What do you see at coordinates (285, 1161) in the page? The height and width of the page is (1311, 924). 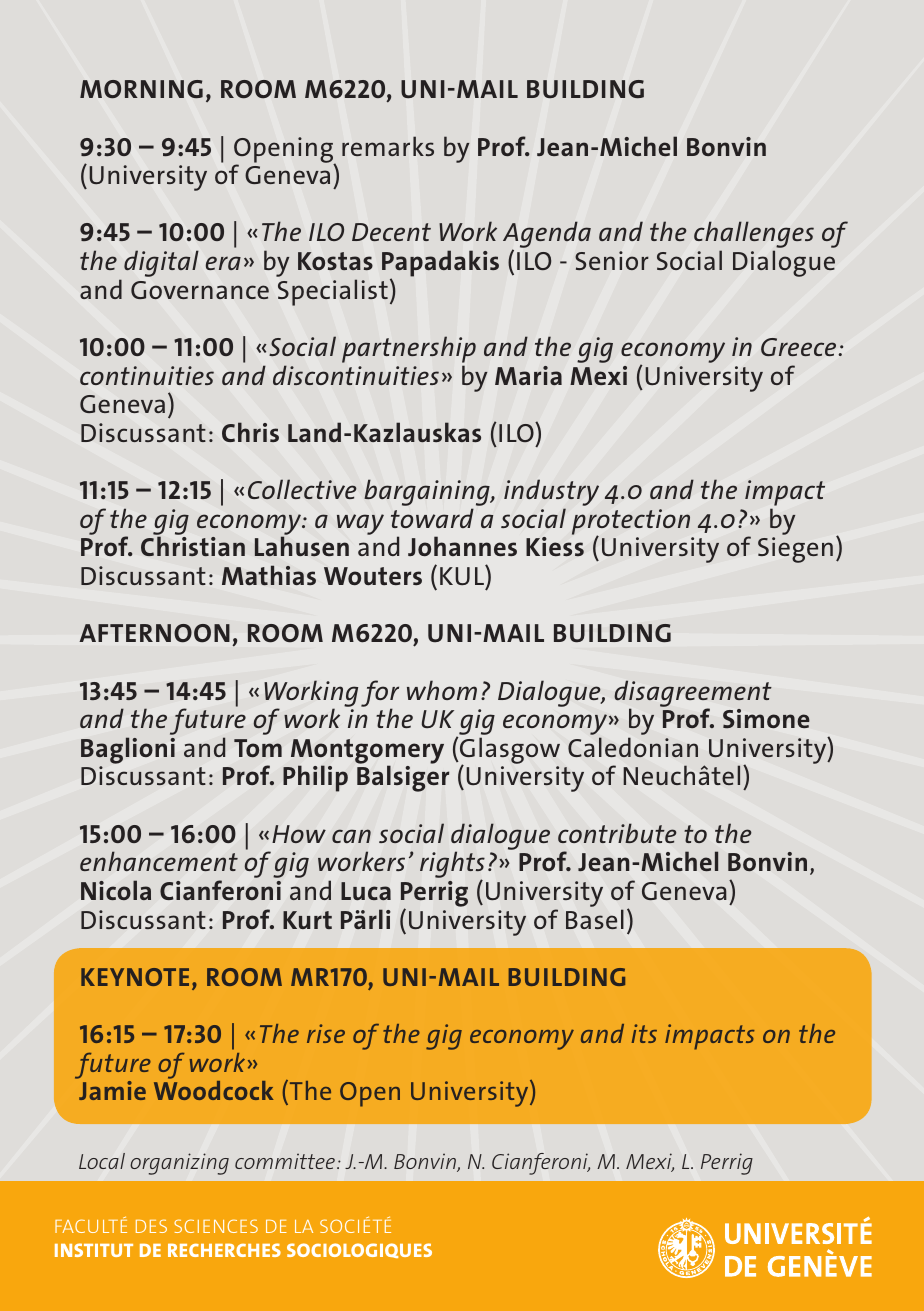 I see `committee` at bounding box center [285, 1161].
